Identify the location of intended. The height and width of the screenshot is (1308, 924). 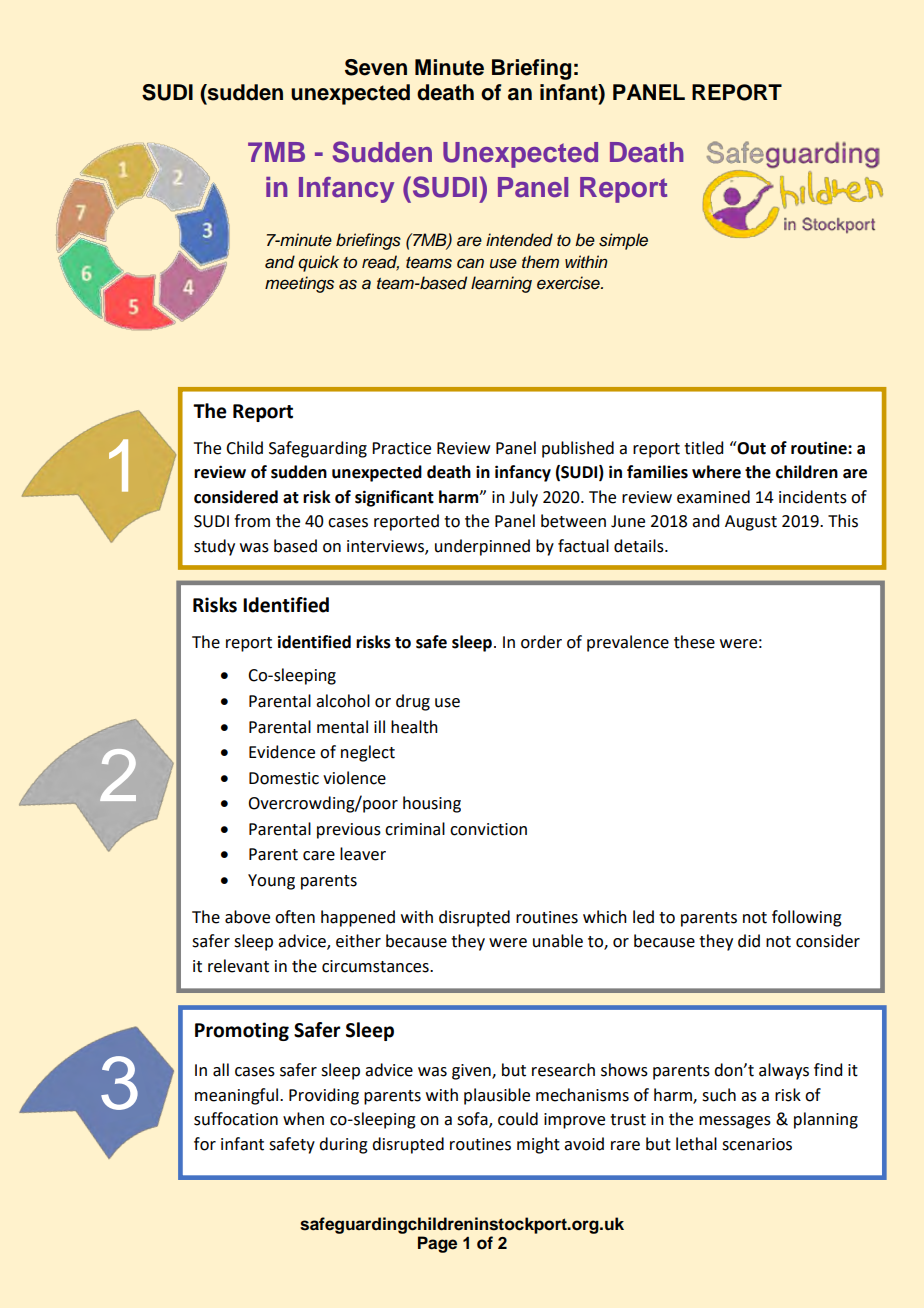
(519, 240).
